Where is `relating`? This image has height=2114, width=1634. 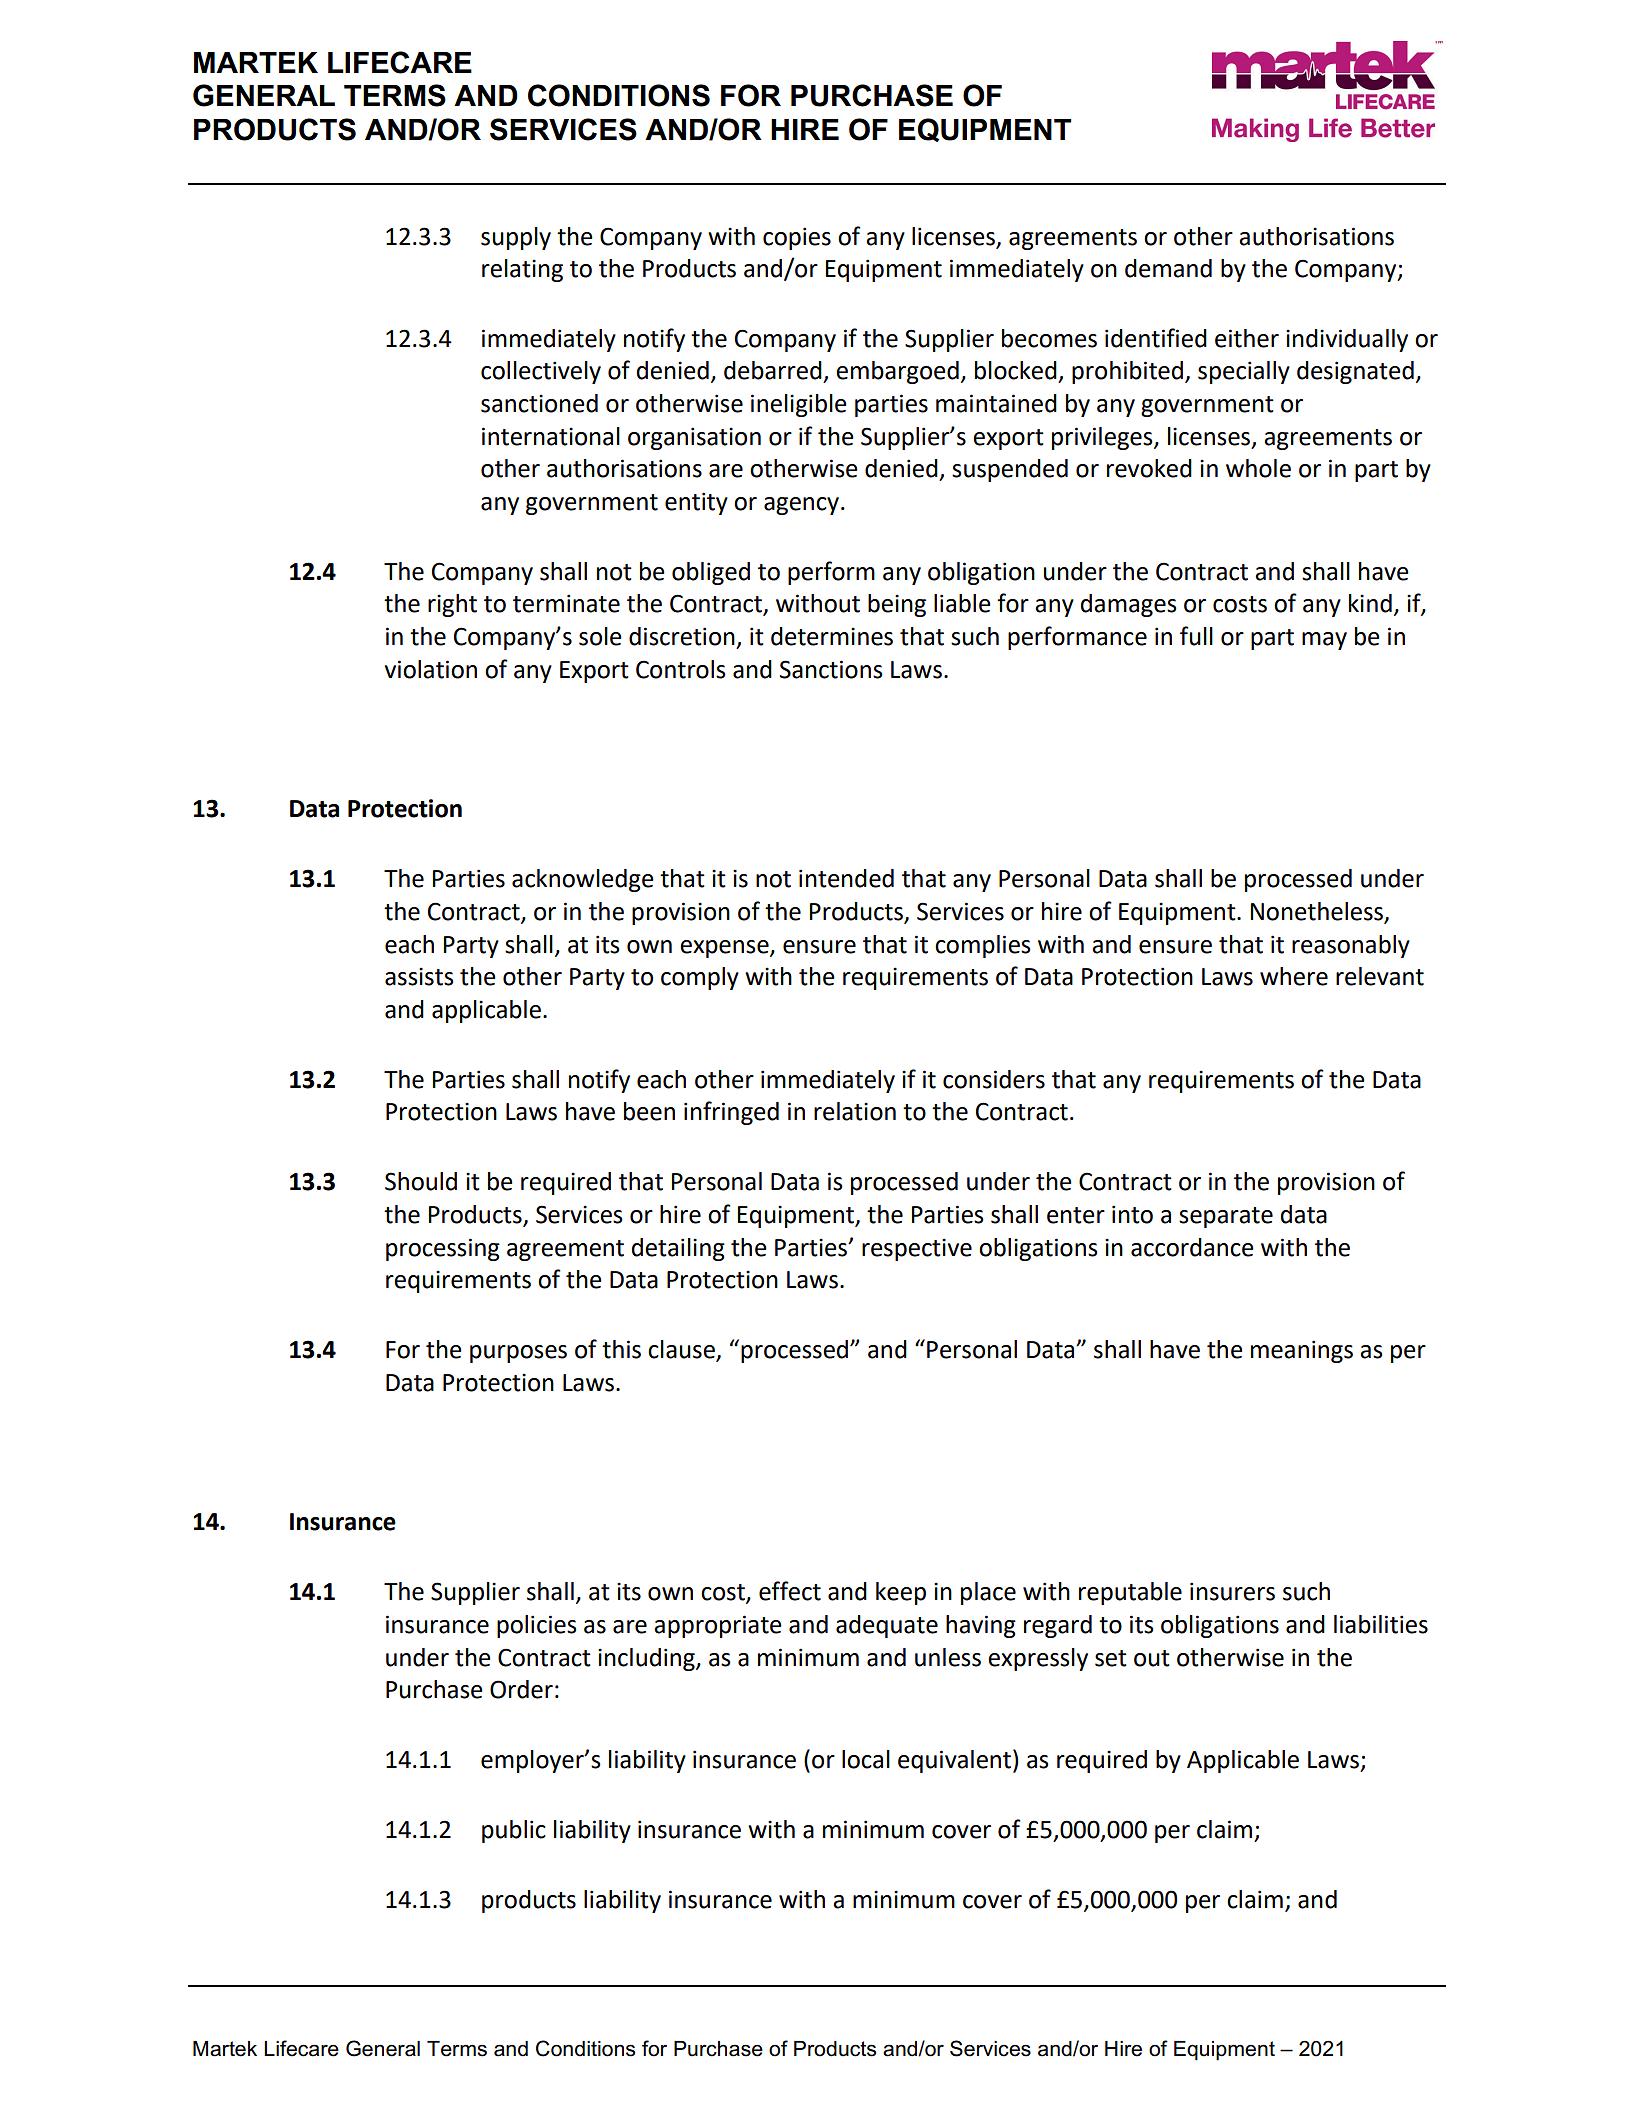
relating is located at coordinates (522, 270).
